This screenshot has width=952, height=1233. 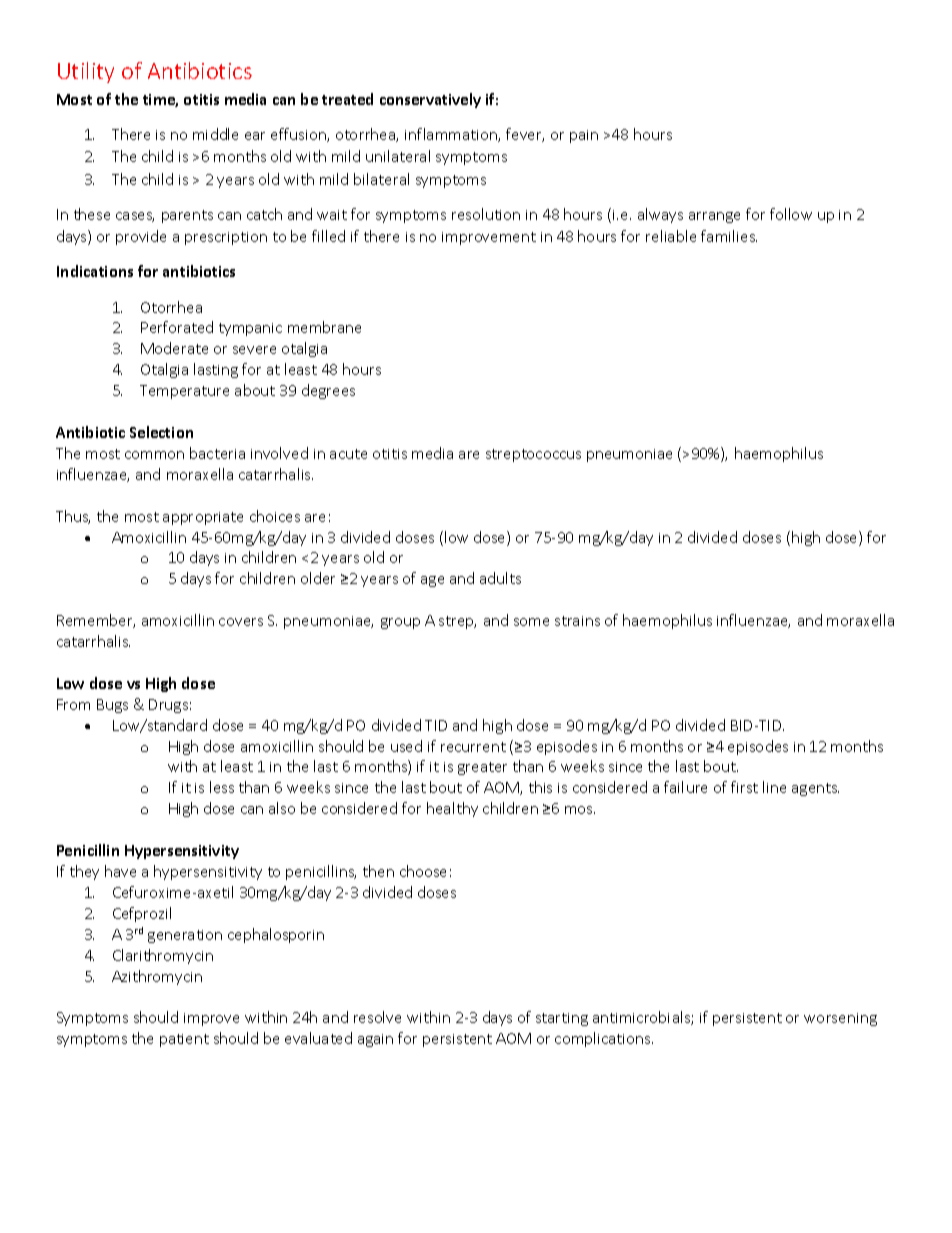 What do you see at coordinates (584, 136) in the screenshot?
I see `pain` at bounding box center [584, 136].
